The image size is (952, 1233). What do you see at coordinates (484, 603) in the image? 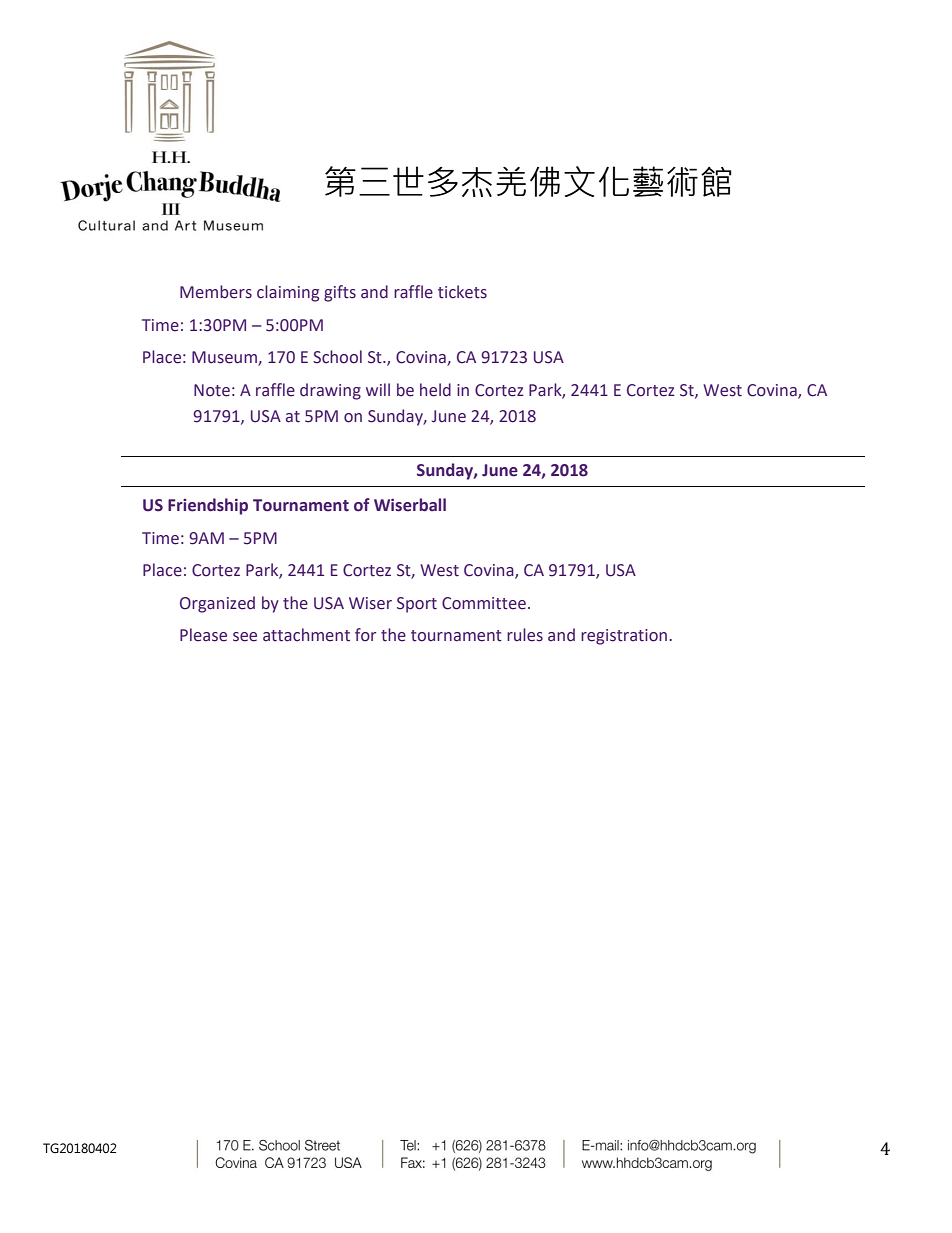
I see `Committee` at bounding box center [484, 603].
